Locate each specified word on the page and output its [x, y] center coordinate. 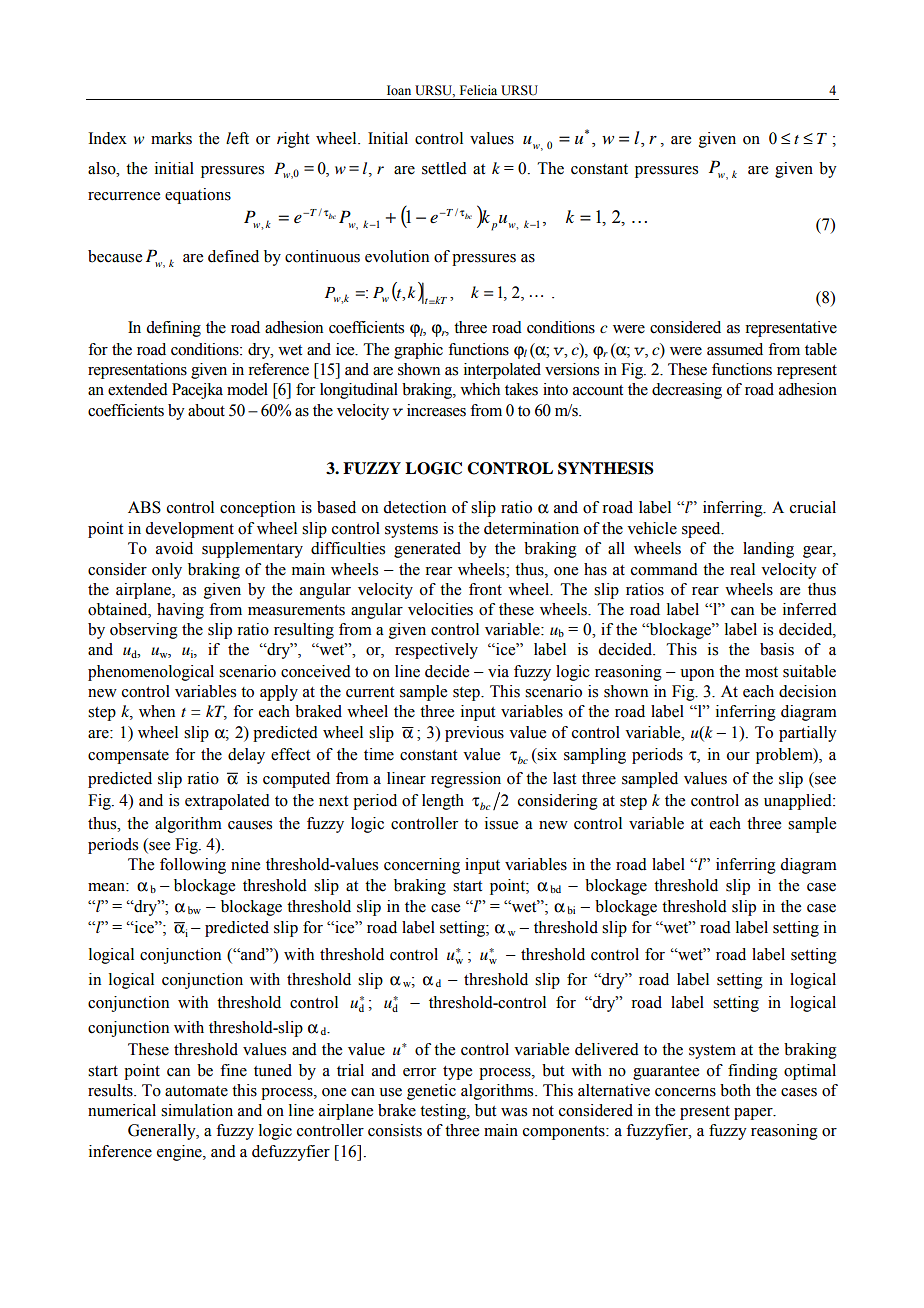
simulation [197, 1110]
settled [444, 168]
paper [754, 1114]
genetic [431, 1092]
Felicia [478, 90]
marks [171, 138]
